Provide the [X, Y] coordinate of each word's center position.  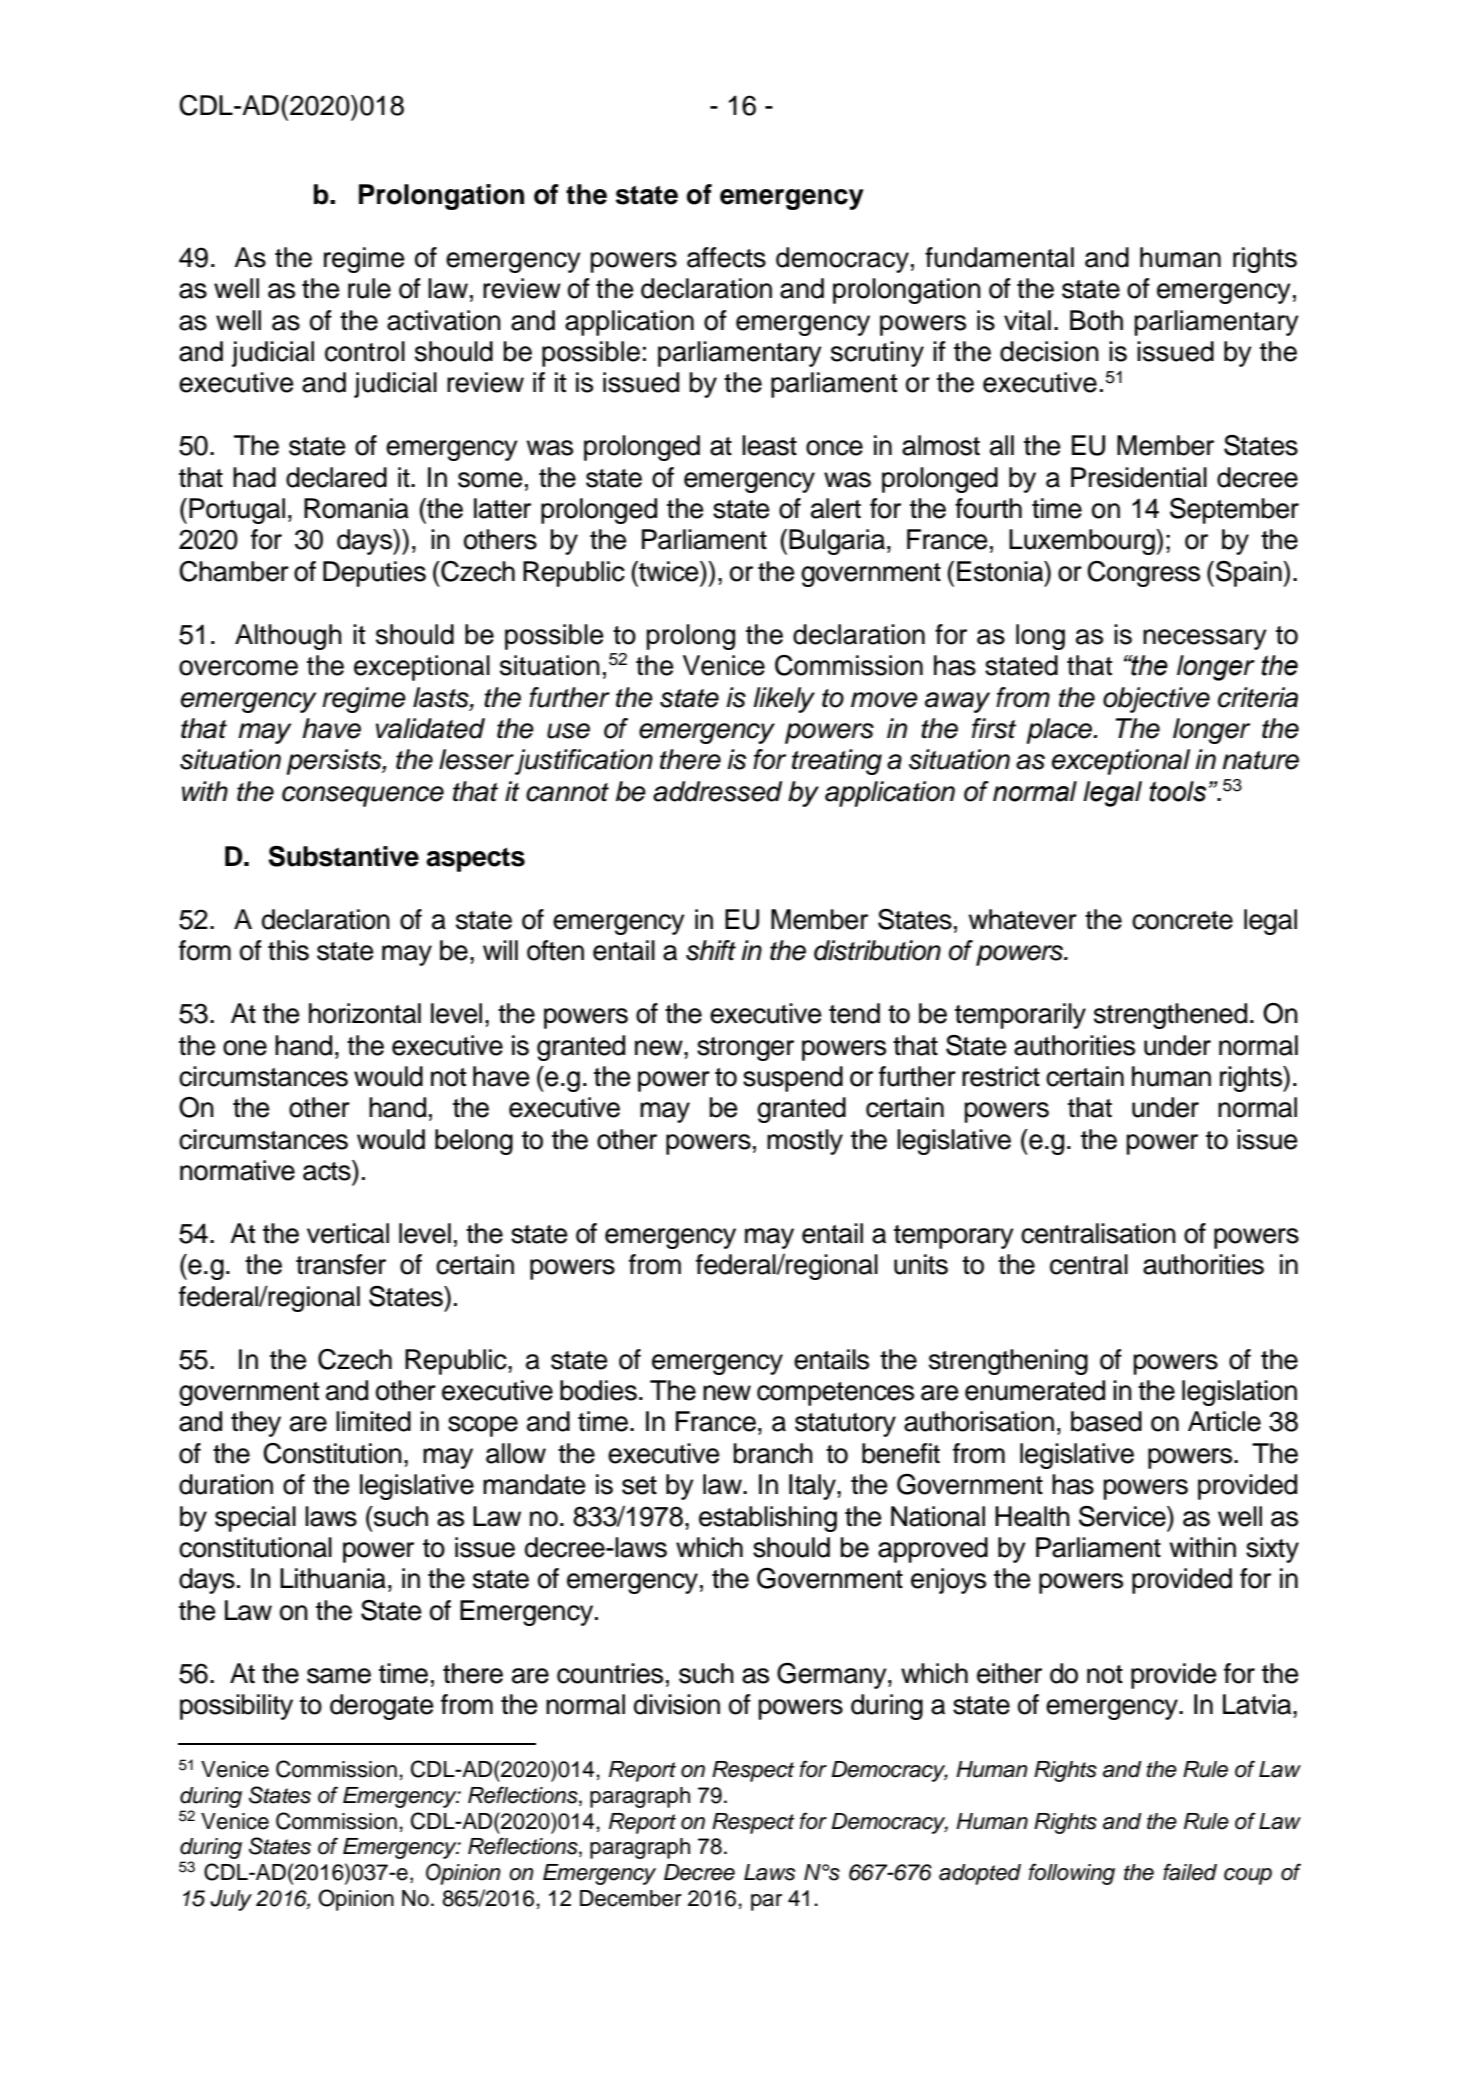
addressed [717, 791]
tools [1177, 791]
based [1106, 1421]
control [365, 351]
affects [726, 257]
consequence [363, 796]
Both [1096, 320]
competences [835, 1394]
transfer [341, 1264]
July [231, 1900]
